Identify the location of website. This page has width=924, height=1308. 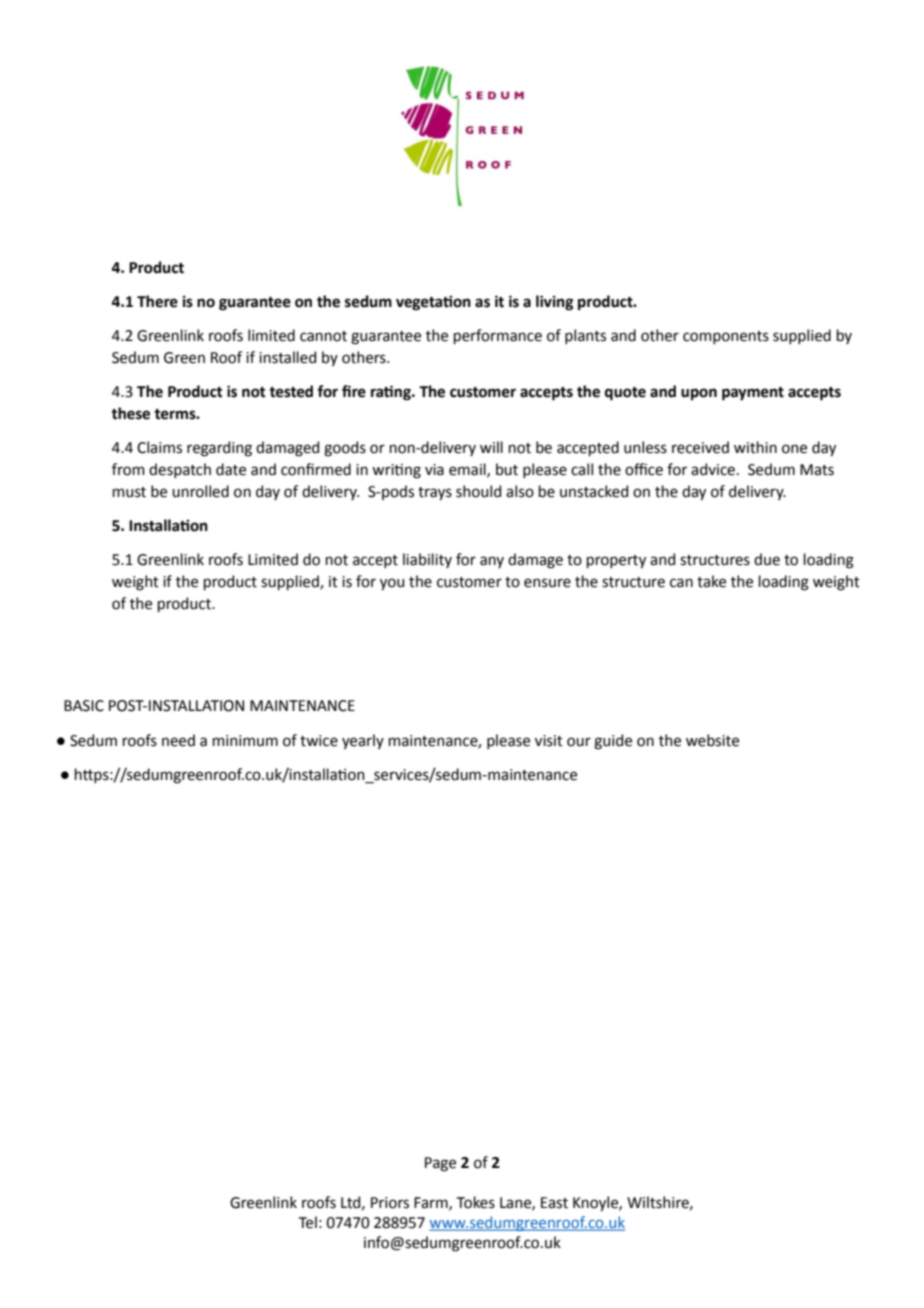
(712, 740).
